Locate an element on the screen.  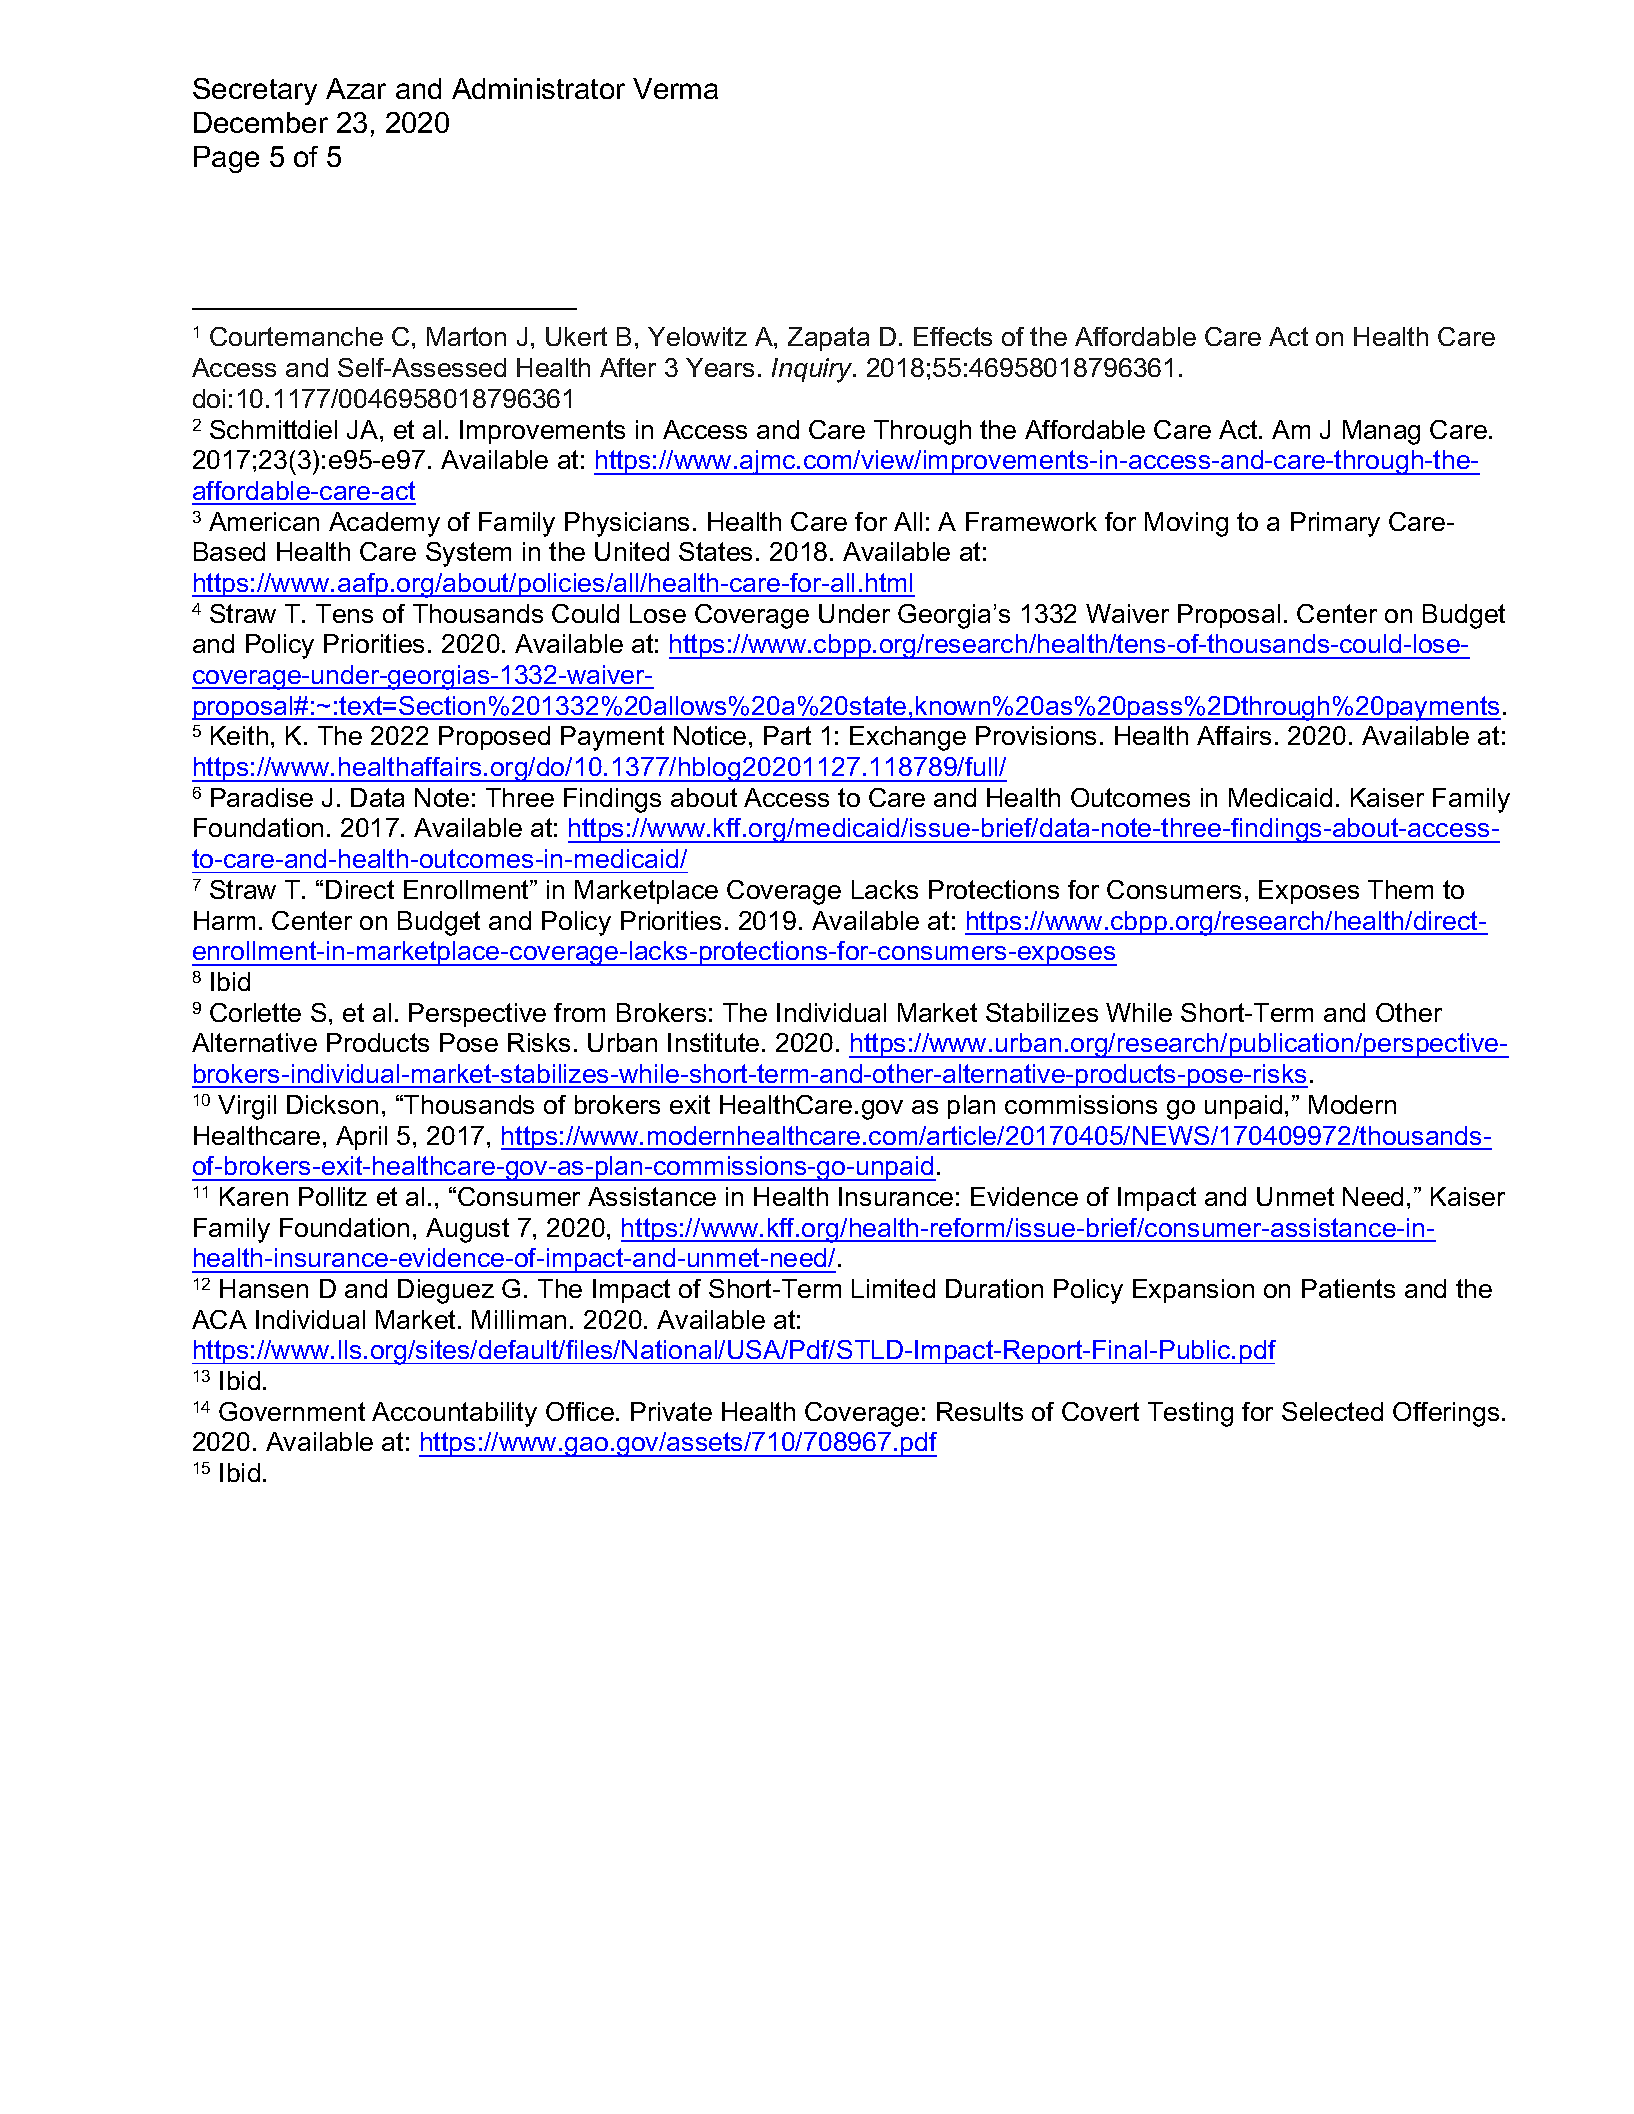
Azar is located at coordinates (356, 88).
